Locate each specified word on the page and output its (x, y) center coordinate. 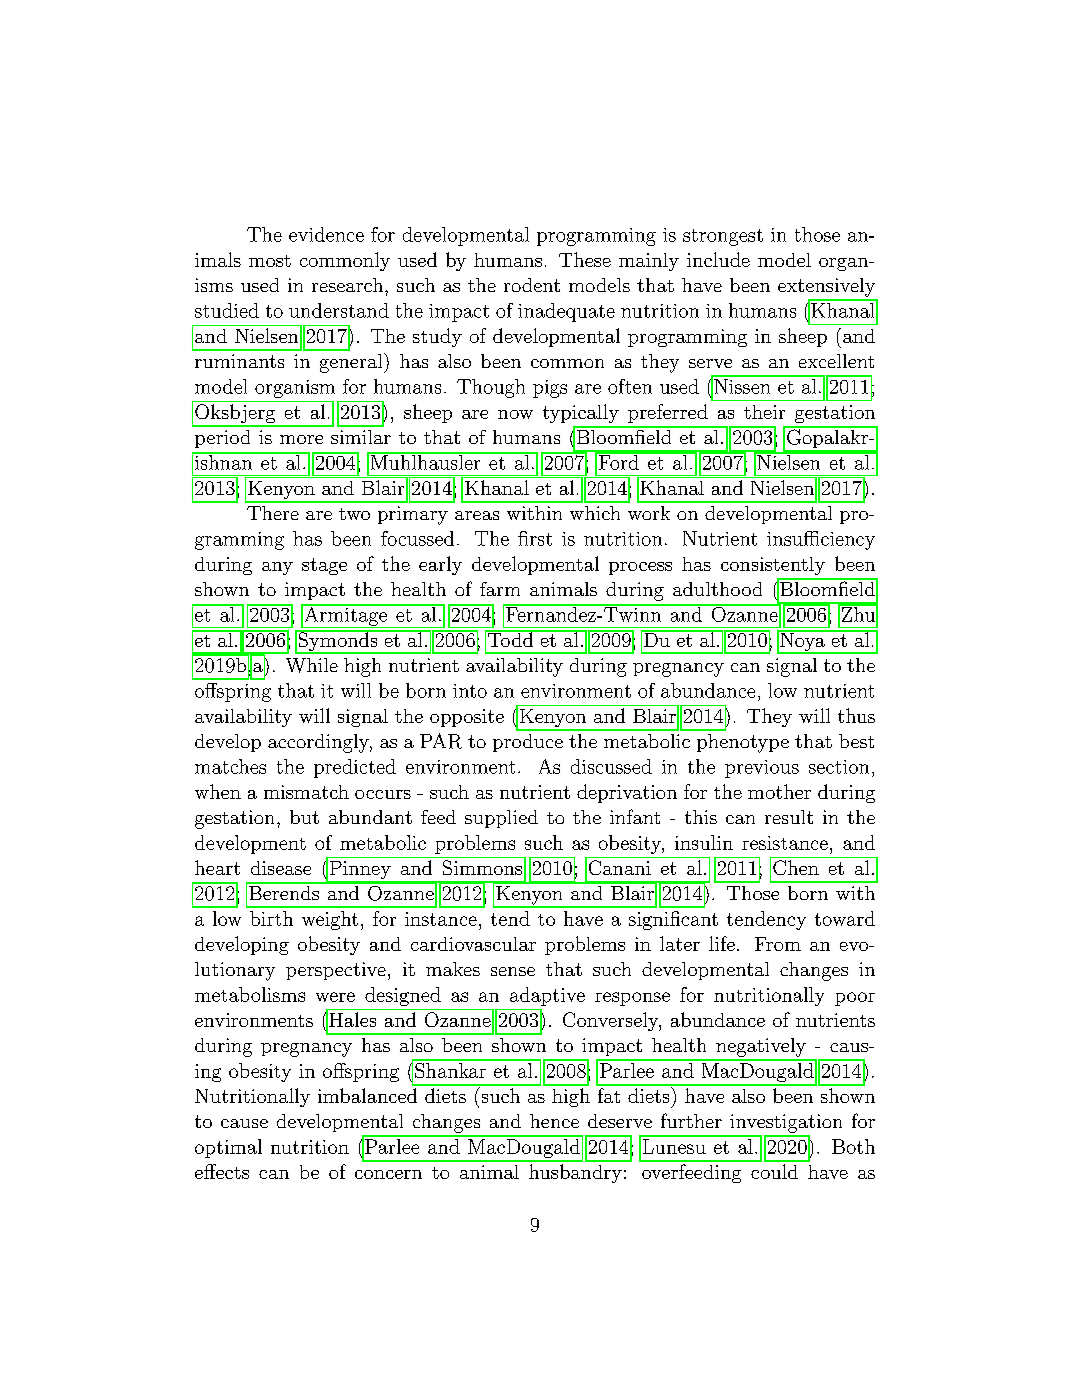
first (535, 538)
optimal (228, 1148)
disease (281, 868)
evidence (326, 234)
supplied (501, 819)
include (718, 259)
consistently (773, 566)
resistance (785, 843)
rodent (532, 285)
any (277, 568)
